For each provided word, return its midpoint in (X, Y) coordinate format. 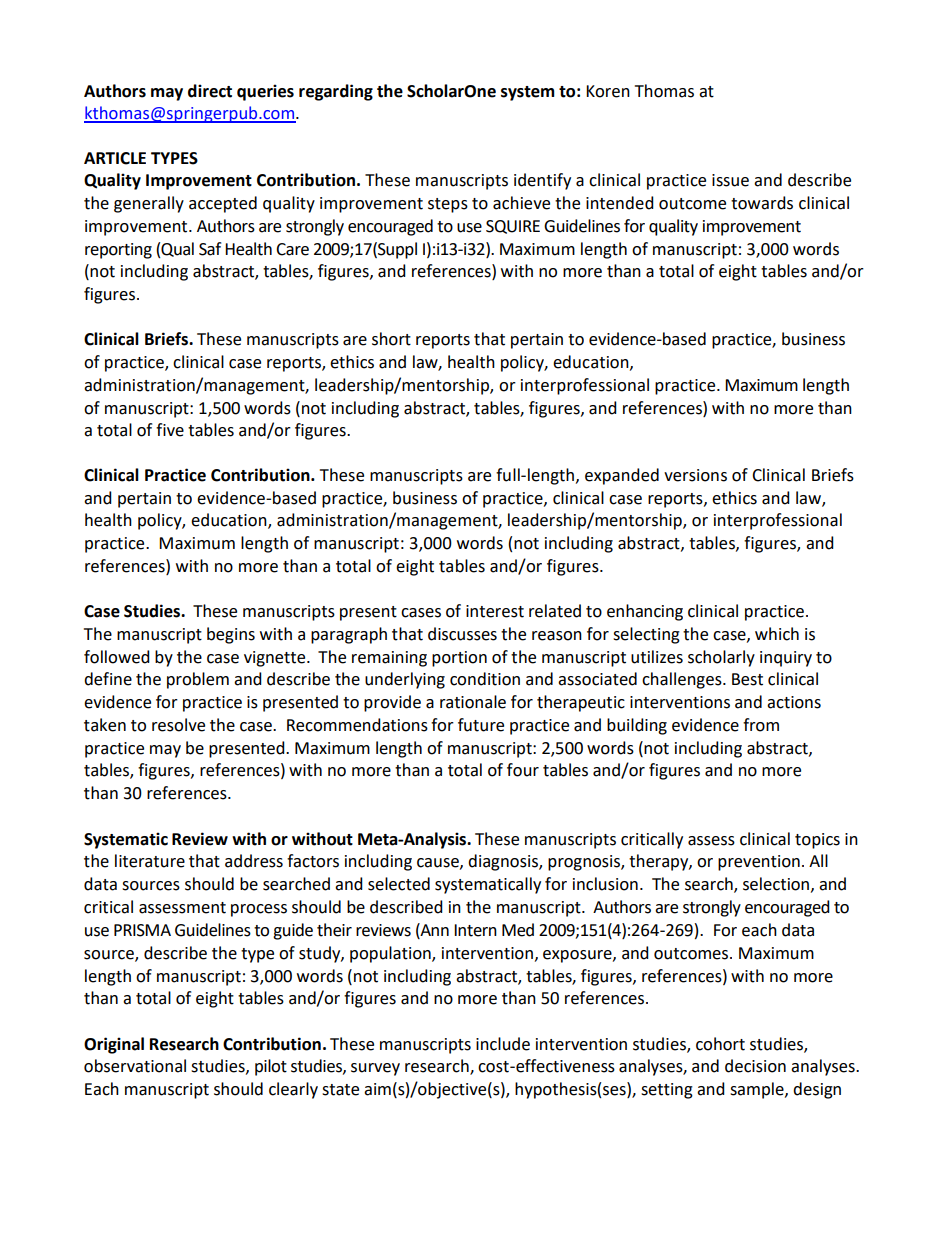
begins (231, 635)
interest (495, 611)
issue (730, 180)
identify (542, 181)
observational (135, 1066)
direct (210, 91)
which (777, 634)
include (503, 1044)
